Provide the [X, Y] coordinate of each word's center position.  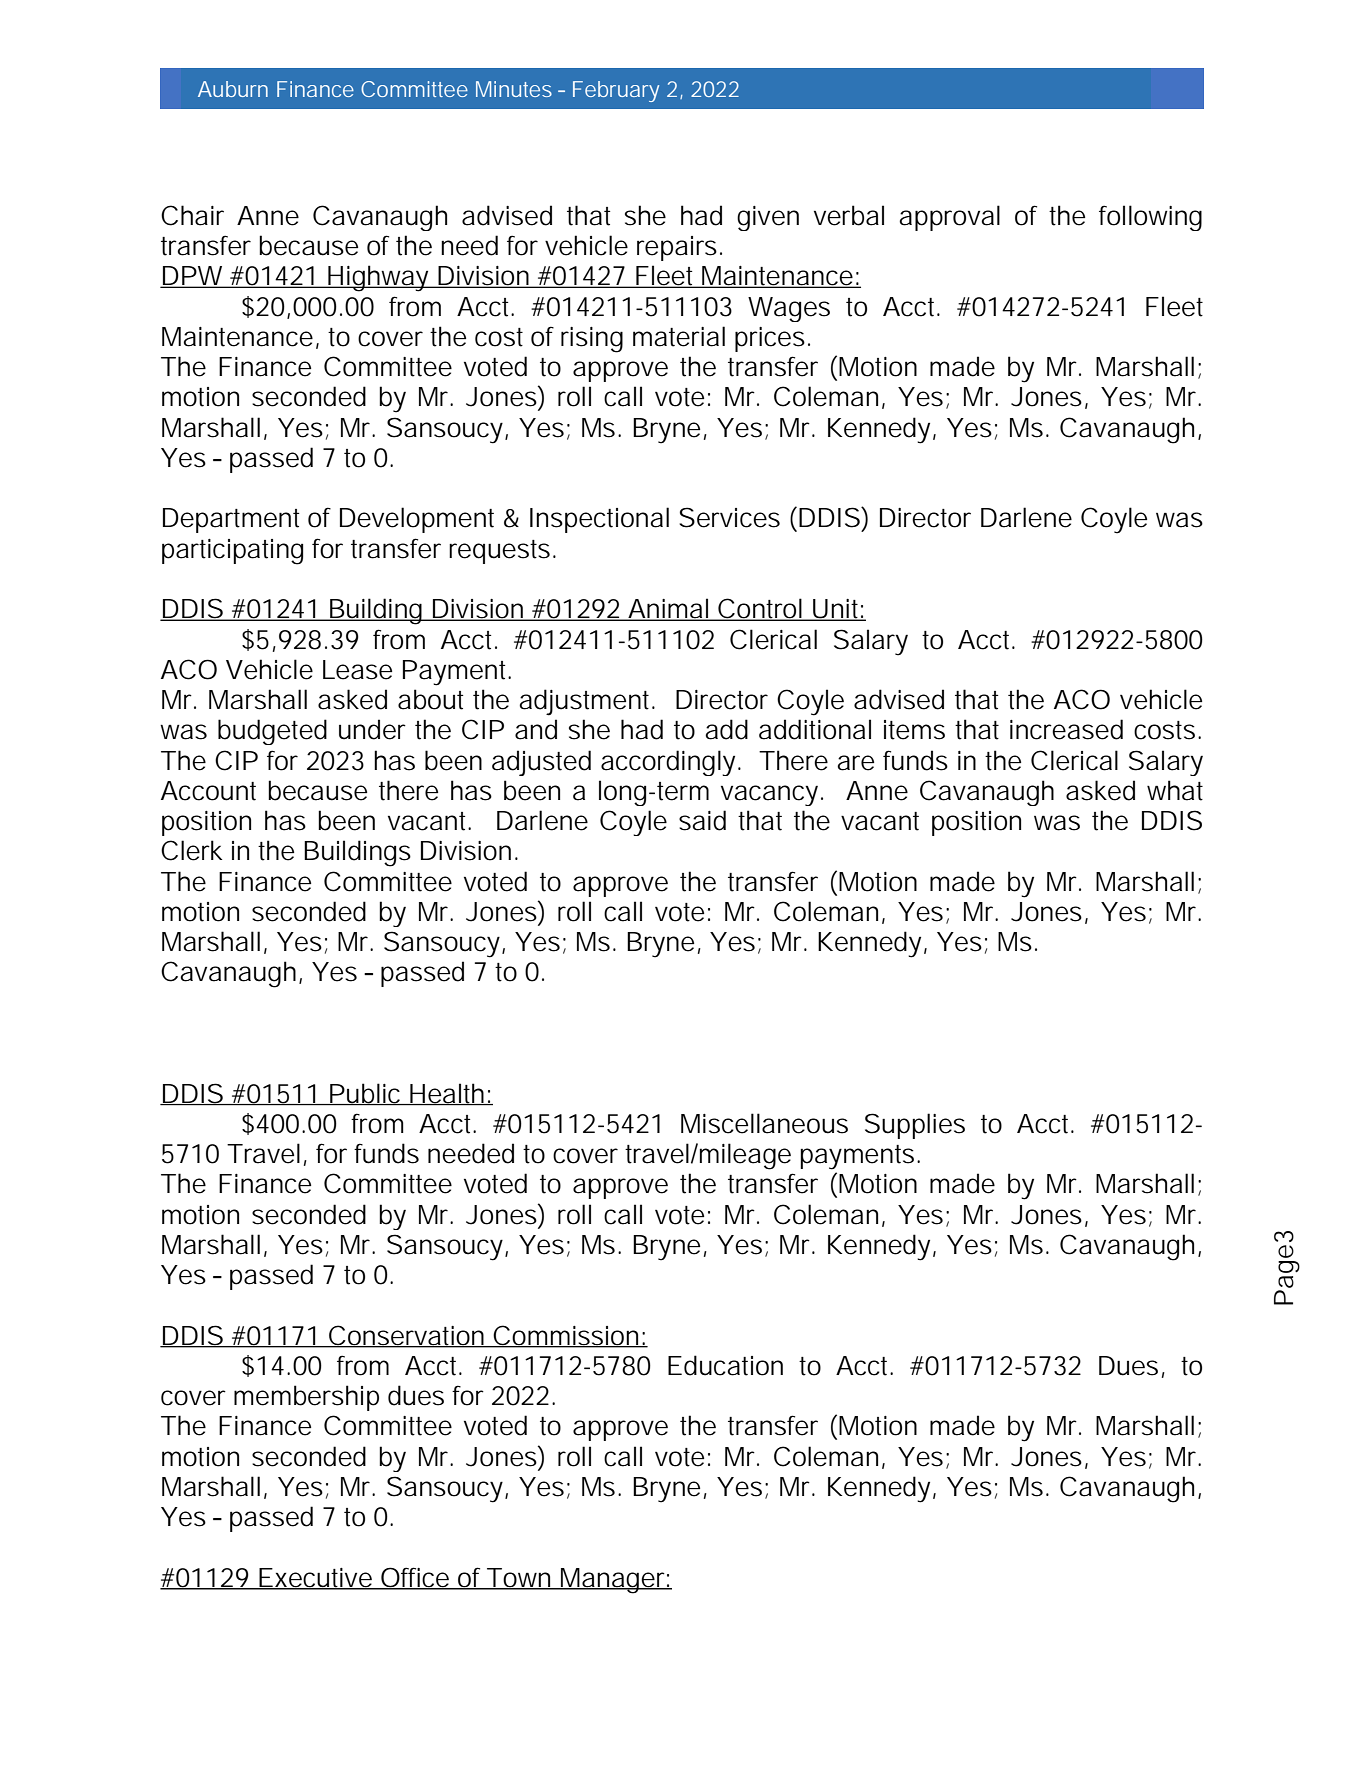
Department [231, 520]
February [616, 91]
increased [1066, 729]
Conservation [407, 1336]
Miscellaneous [764, 1123]
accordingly [670, 763]
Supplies [915, 1126]
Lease [357, 670]
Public [366, 1094]
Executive [315, 1578]
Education [725, 1365]
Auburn [233, 89]
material [679, 336]
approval [949, 218]
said [702, 820]
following [1150, 218]
